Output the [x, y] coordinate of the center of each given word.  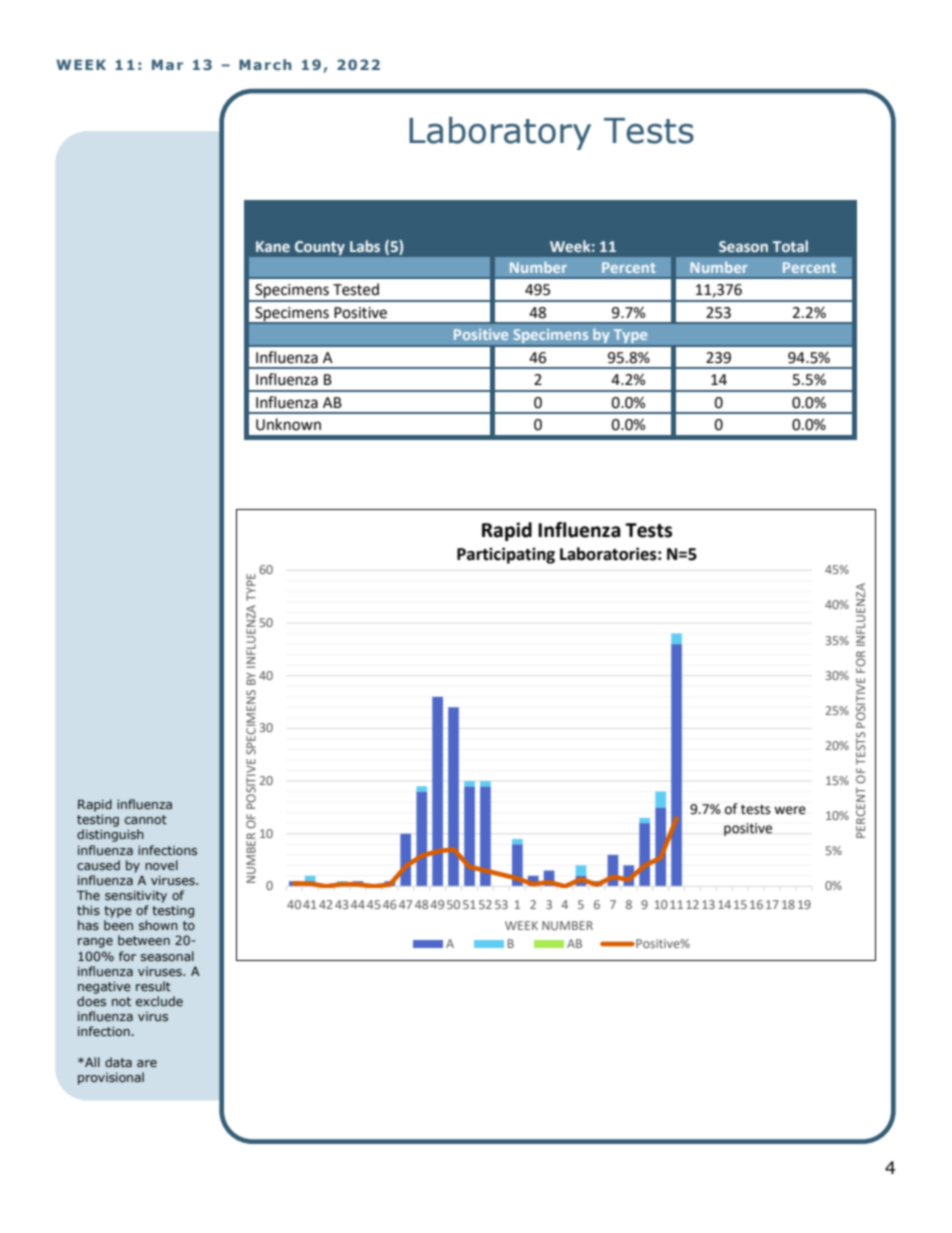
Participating [506, 555]
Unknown [288, 424]
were [790, 810]
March [265, 64]
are [147, 1063]
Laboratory [500, 133]
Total [790, 246]
